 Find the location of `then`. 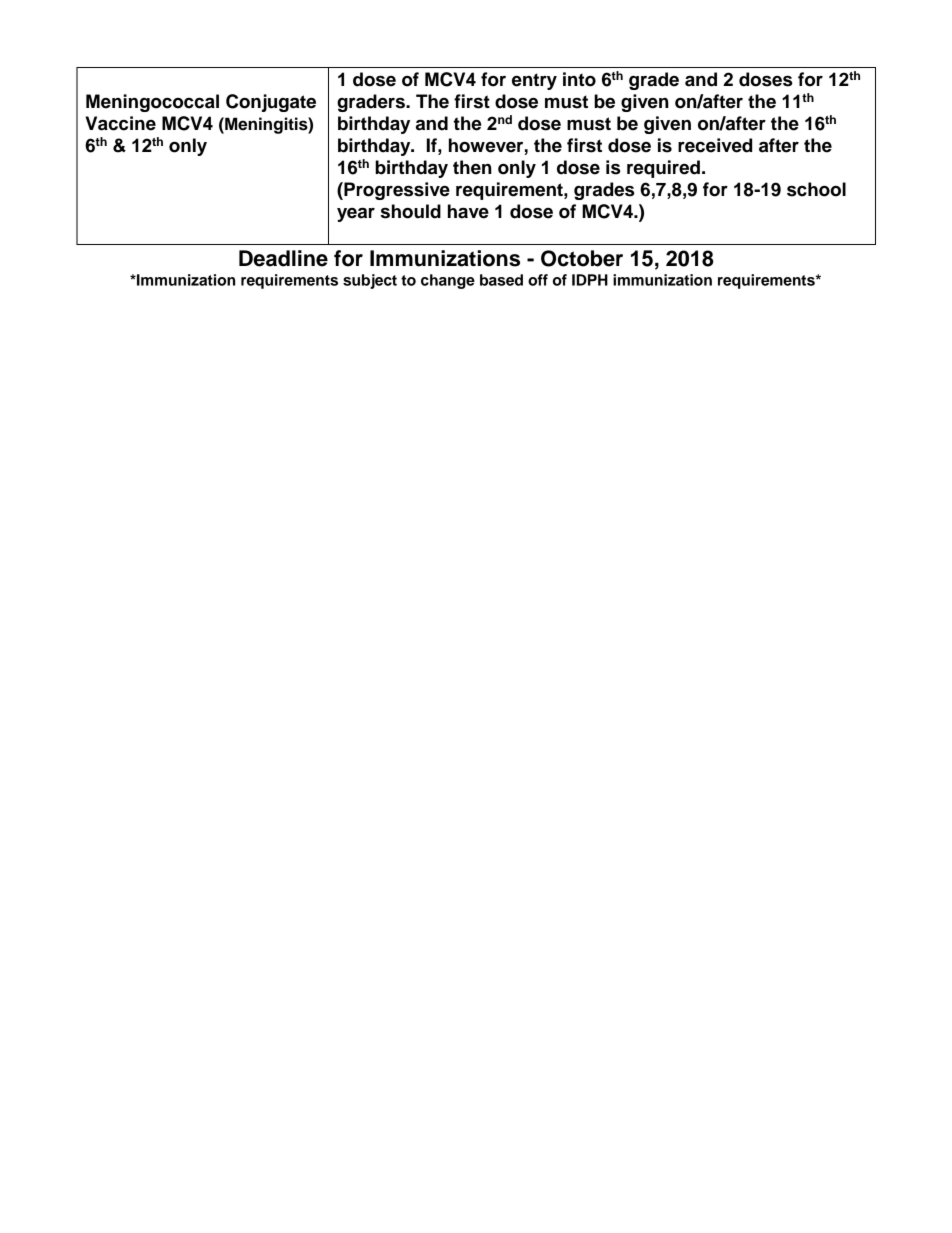

then is located at coordinates (472, 167).
